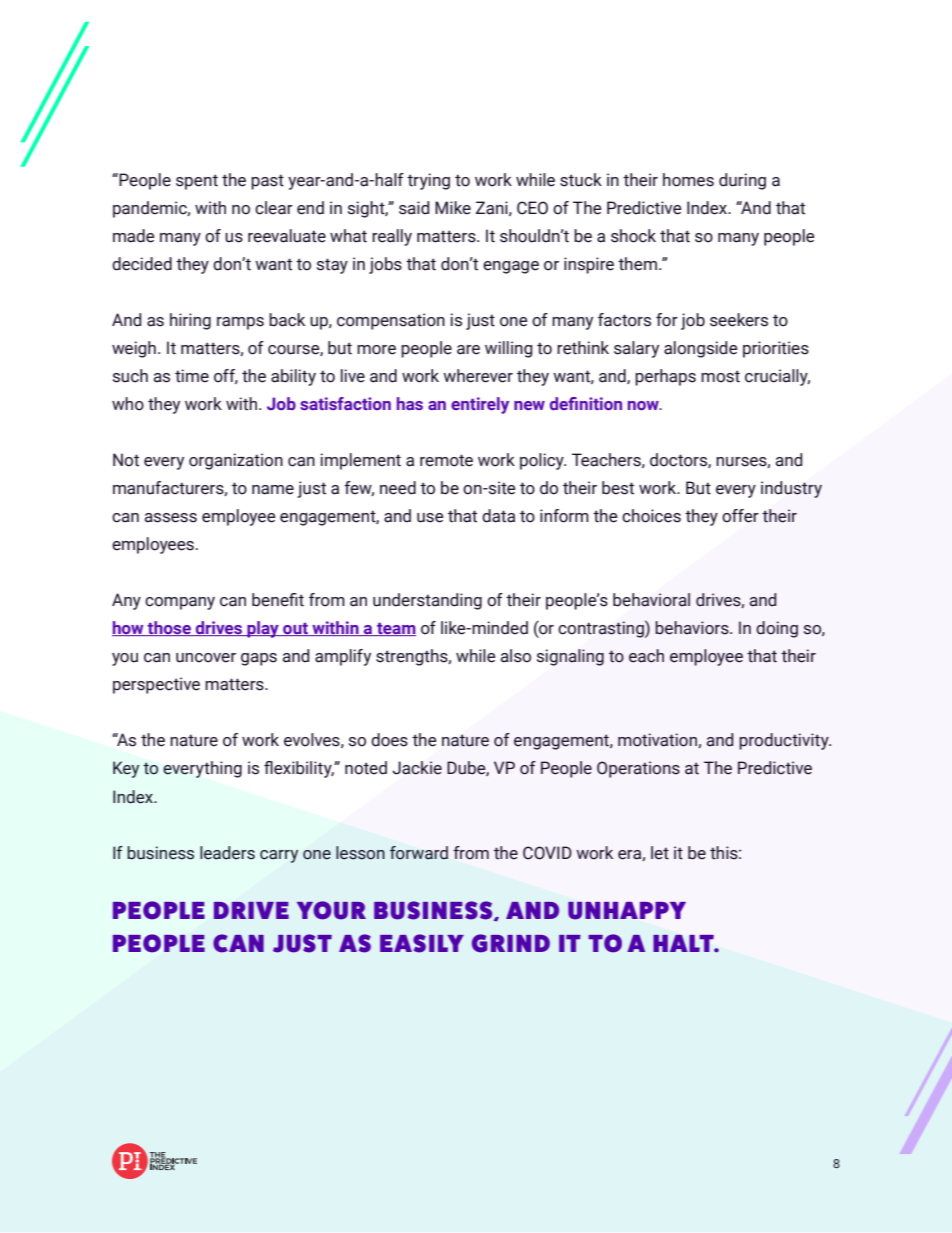 Image resolution: width=952 pixels, height=1233 pixels. Describe the element at coordinates (192, 376) in the page. I see `time` at that location.
